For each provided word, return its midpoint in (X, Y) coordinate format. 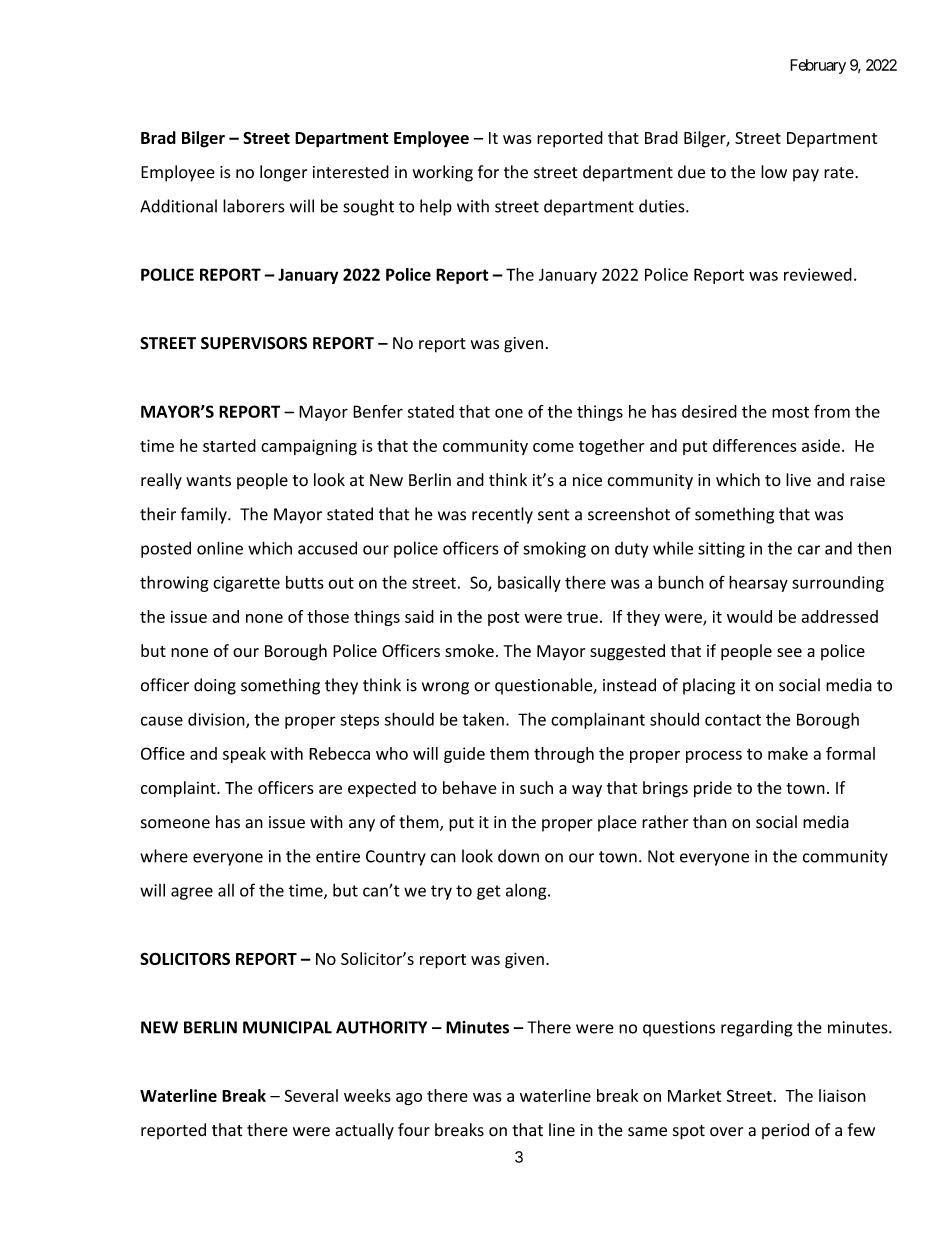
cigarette (246, 584)
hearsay (758, 584)
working (443, 173)
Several (311, 1095)
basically (529, 584)
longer (283, 173)
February (818, 66)
